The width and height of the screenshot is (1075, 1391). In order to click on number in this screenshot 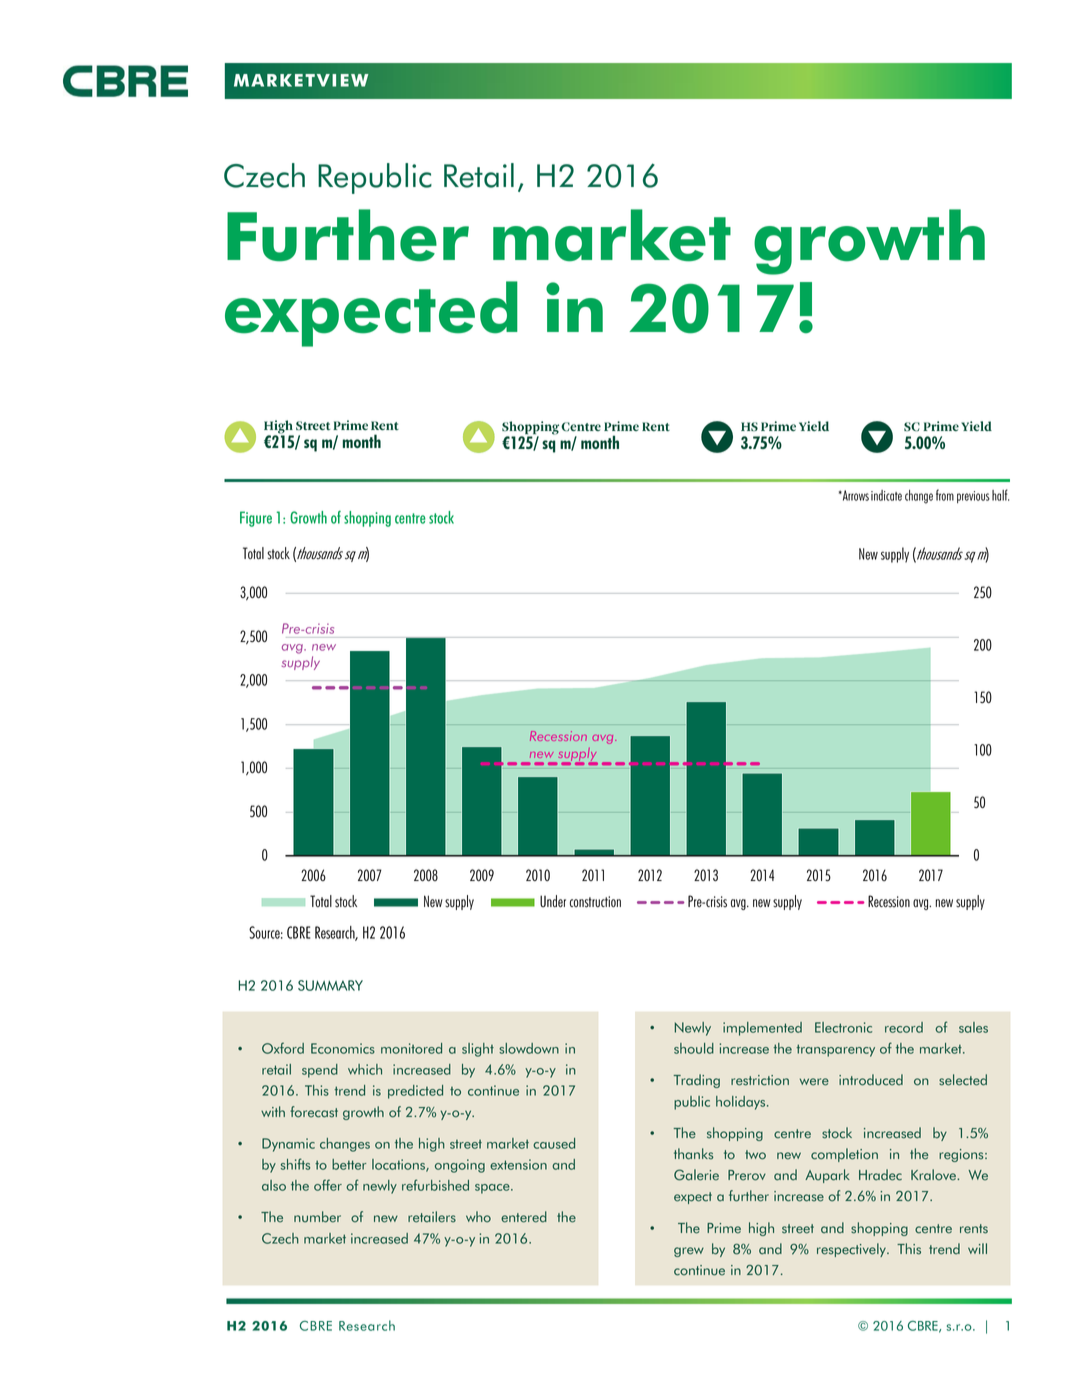, I will do `click(317, 1217)`.
